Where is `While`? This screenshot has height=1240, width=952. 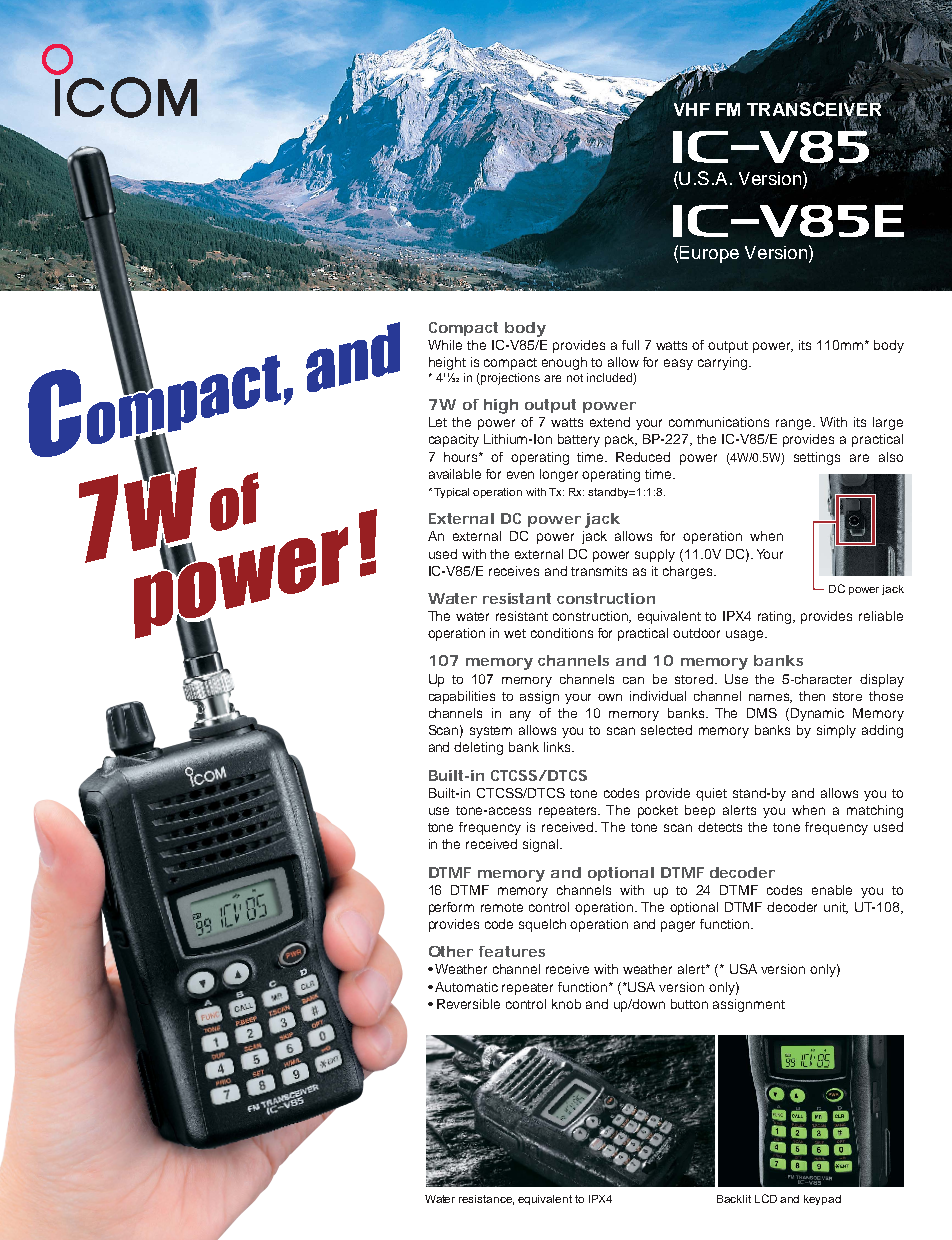 While is located at coordinates (445, 345).
